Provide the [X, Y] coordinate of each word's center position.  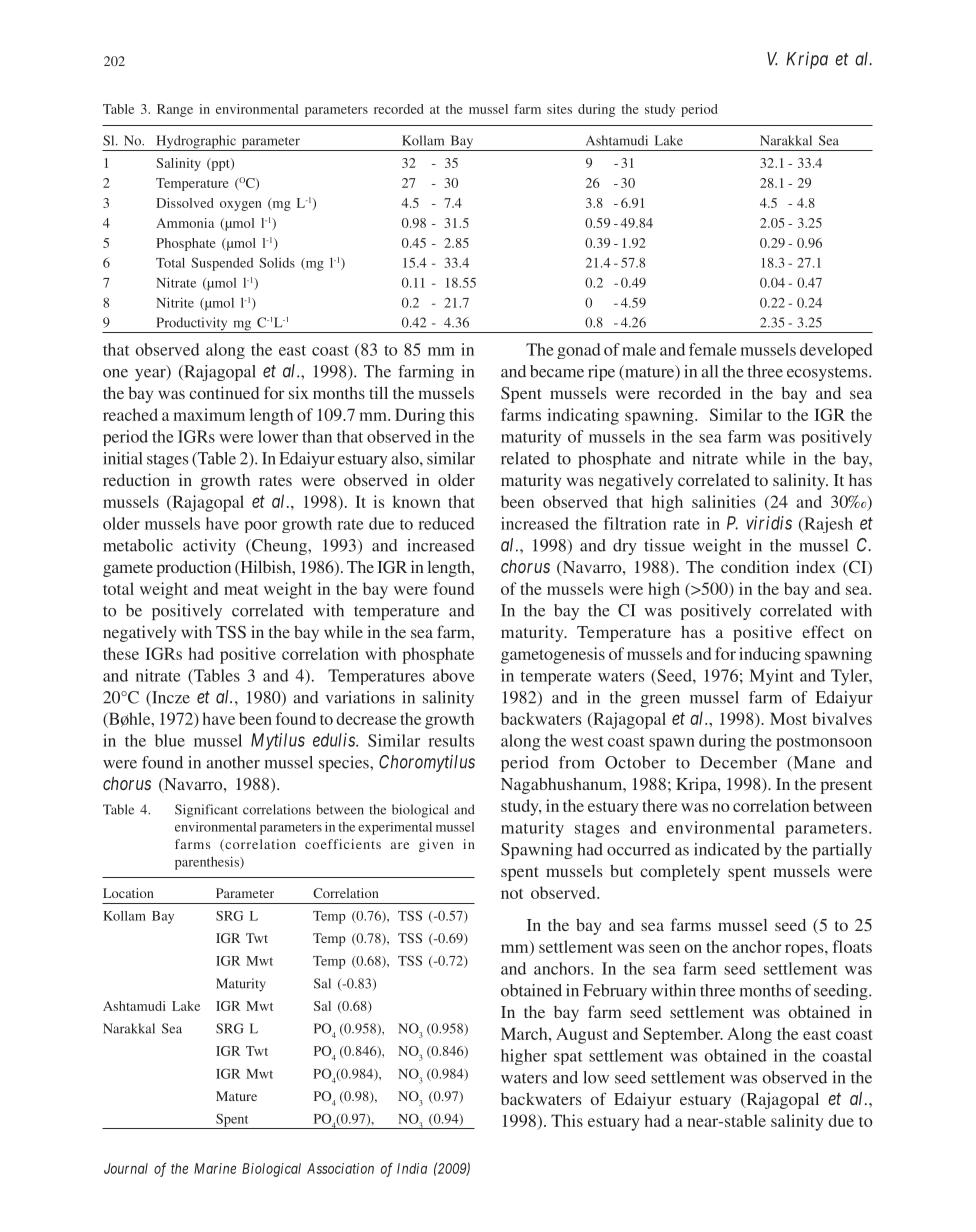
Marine [215, 1168]
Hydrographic [196, 143]
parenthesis [208, 863]
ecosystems [828, 374]
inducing [770, 655]
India [412, 1168]
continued [224, 392]
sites [559, 109]
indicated [727, 849]
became [557, 371]
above [453, 675]
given [436, 845]
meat [241, 590]
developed [836, 351]
